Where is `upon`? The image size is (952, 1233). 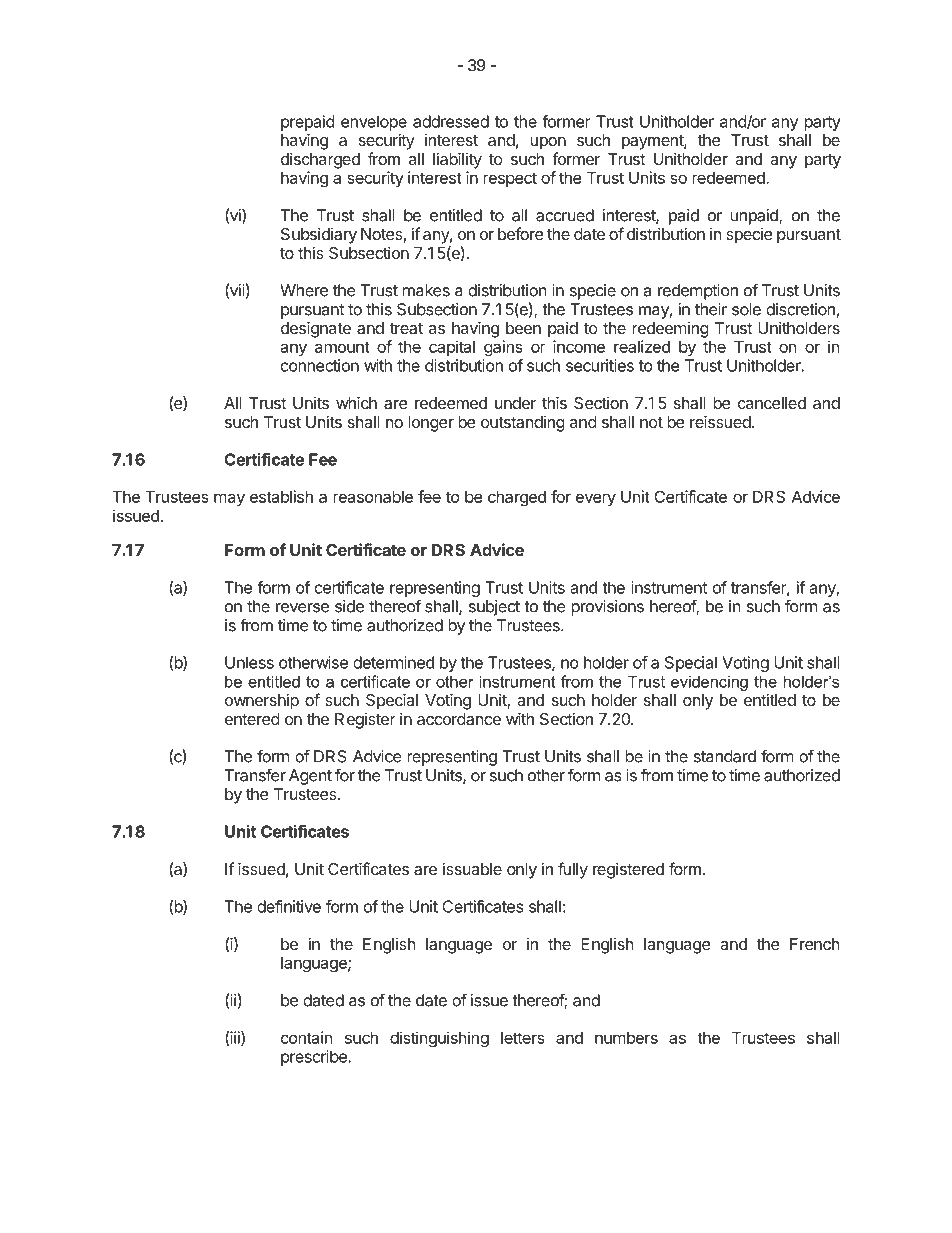
upon is located at coordinates (548, 143).
